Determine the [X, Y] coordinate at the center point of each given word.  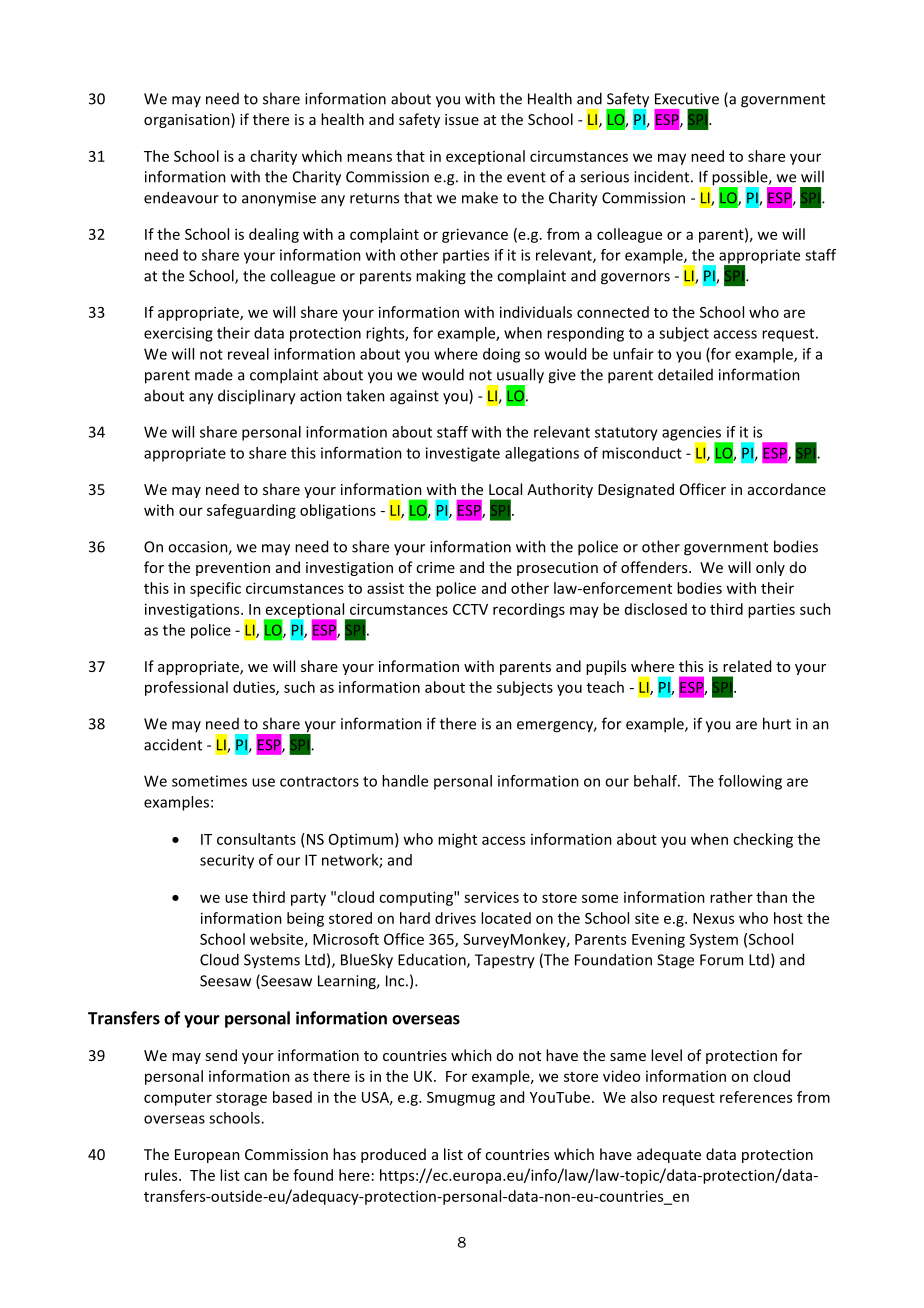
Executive [687, 99]
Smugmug [461, 1099]
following [750, 782]
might [457, 840]
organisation [188, 120]
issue [462, 119]
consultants [256, 839]
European [207, 1156]
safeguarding [251, 511]
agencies [693, 434]
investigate [463, 454]
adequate [669, 1155]
